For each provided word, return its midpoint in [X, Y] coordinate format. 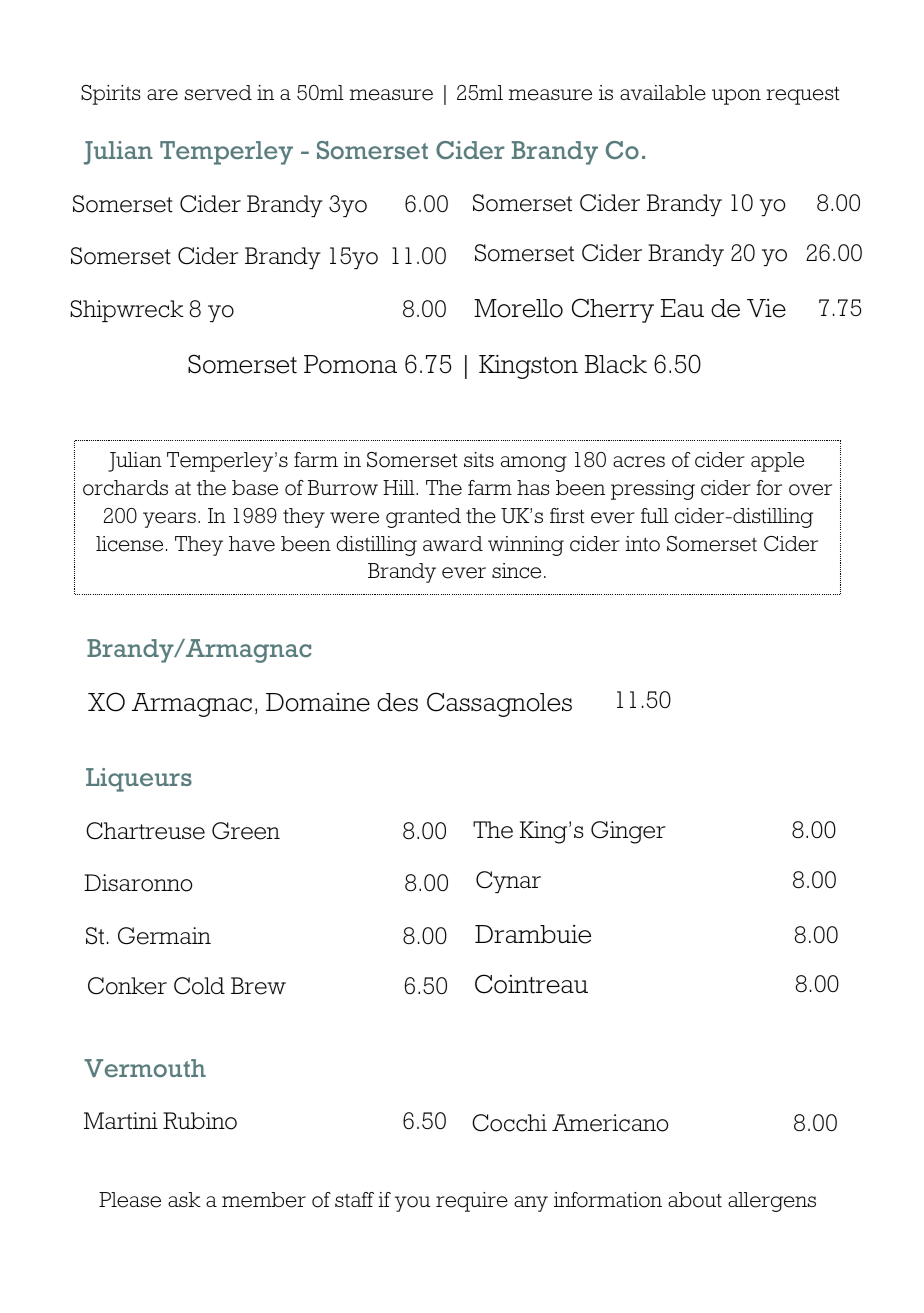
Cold [199, 986]
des [397, 702]
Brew [258, 986]
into [642, 544]
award [453, 543]
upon [736, 97]
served [218, 93]
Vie [766, 308]
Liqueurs [139, 780]
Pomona [350, 364]
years [169, 520]
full [655, 515]
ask [184, 1199]
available [663, 93]
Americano [610, 1123]
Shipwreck [127, 311]
